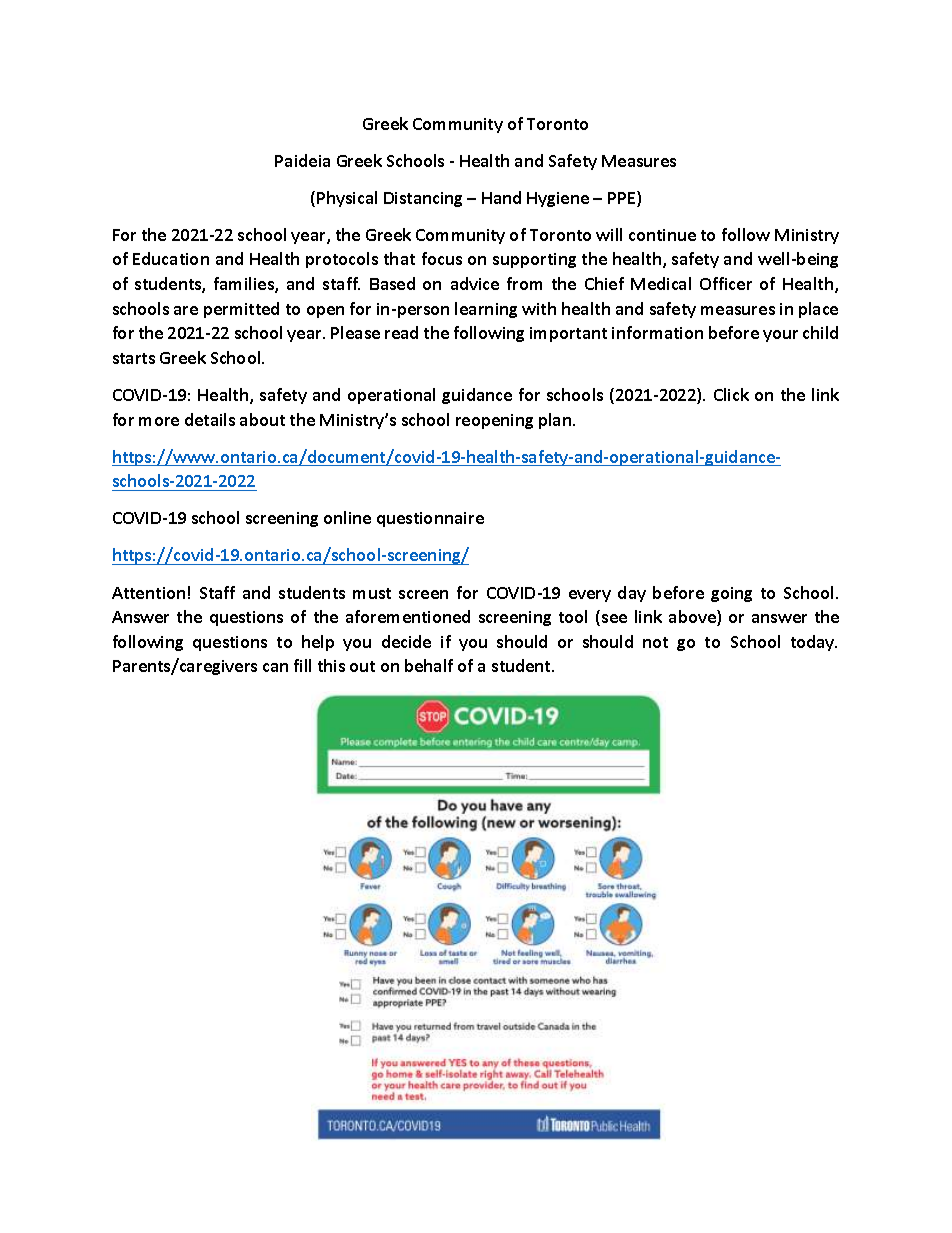 Image resolution: width=952 pixels, height=1233 pixels. What do you see at coordinates (731, 394) in the page?
I see `Click` at bounding box center [731, 394].
